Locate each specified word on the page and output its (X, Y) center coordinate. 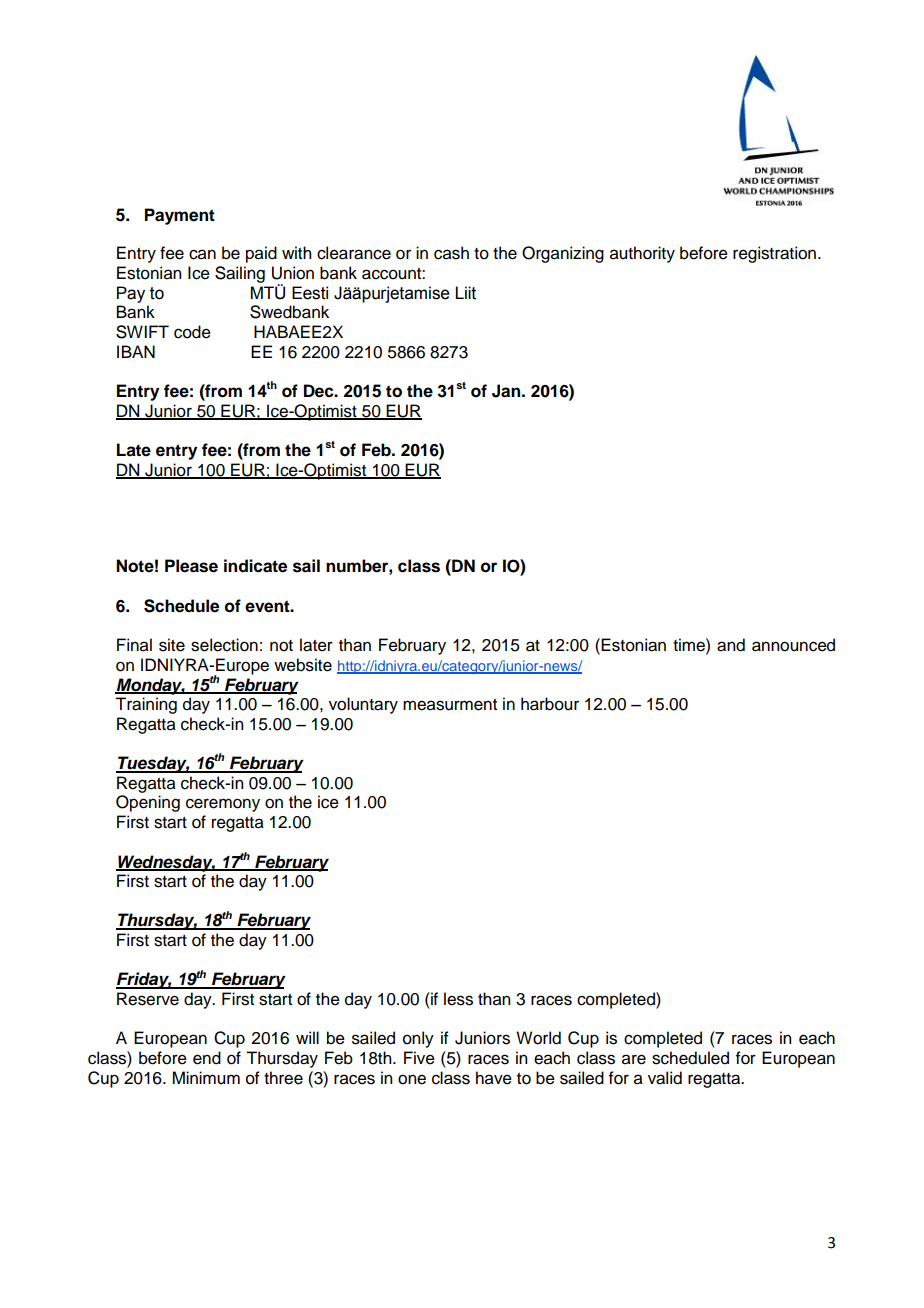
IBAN (136, 351)
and (731, 645)
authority (642, 254)
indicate (255, 566)
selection (224, 645)
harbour (550, 704)
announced (793, 645)
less (458, 999)
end (207, 1058)
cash (451, 253)
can (202, 254)
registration (774, 254)
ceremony (223, 805)
